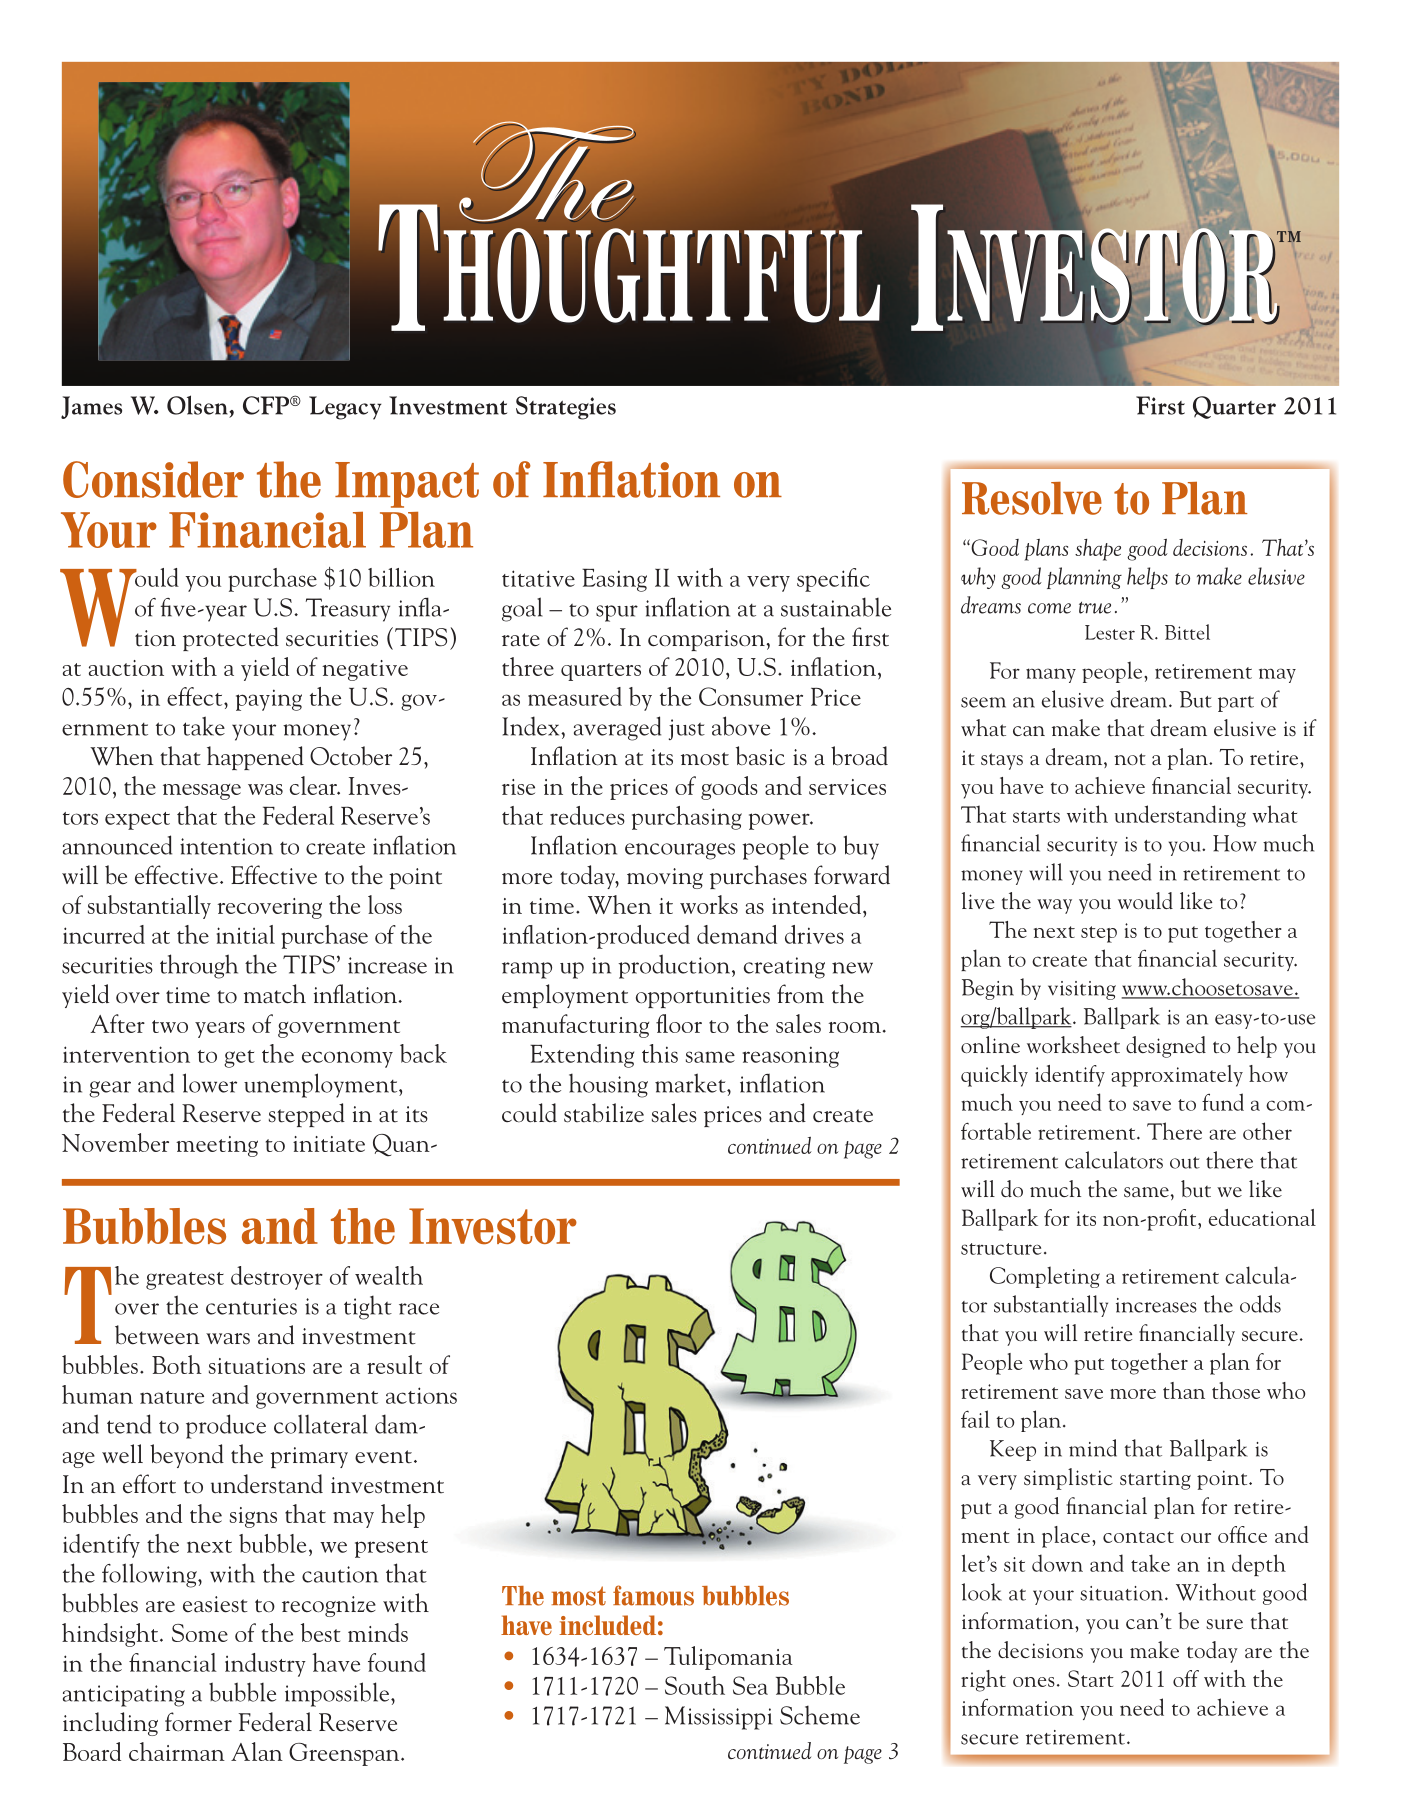 The image size is (1401, 1813). Describe the element at coordinates (718, 1718) in the screenshot. I see `Mississippi` at that location.
